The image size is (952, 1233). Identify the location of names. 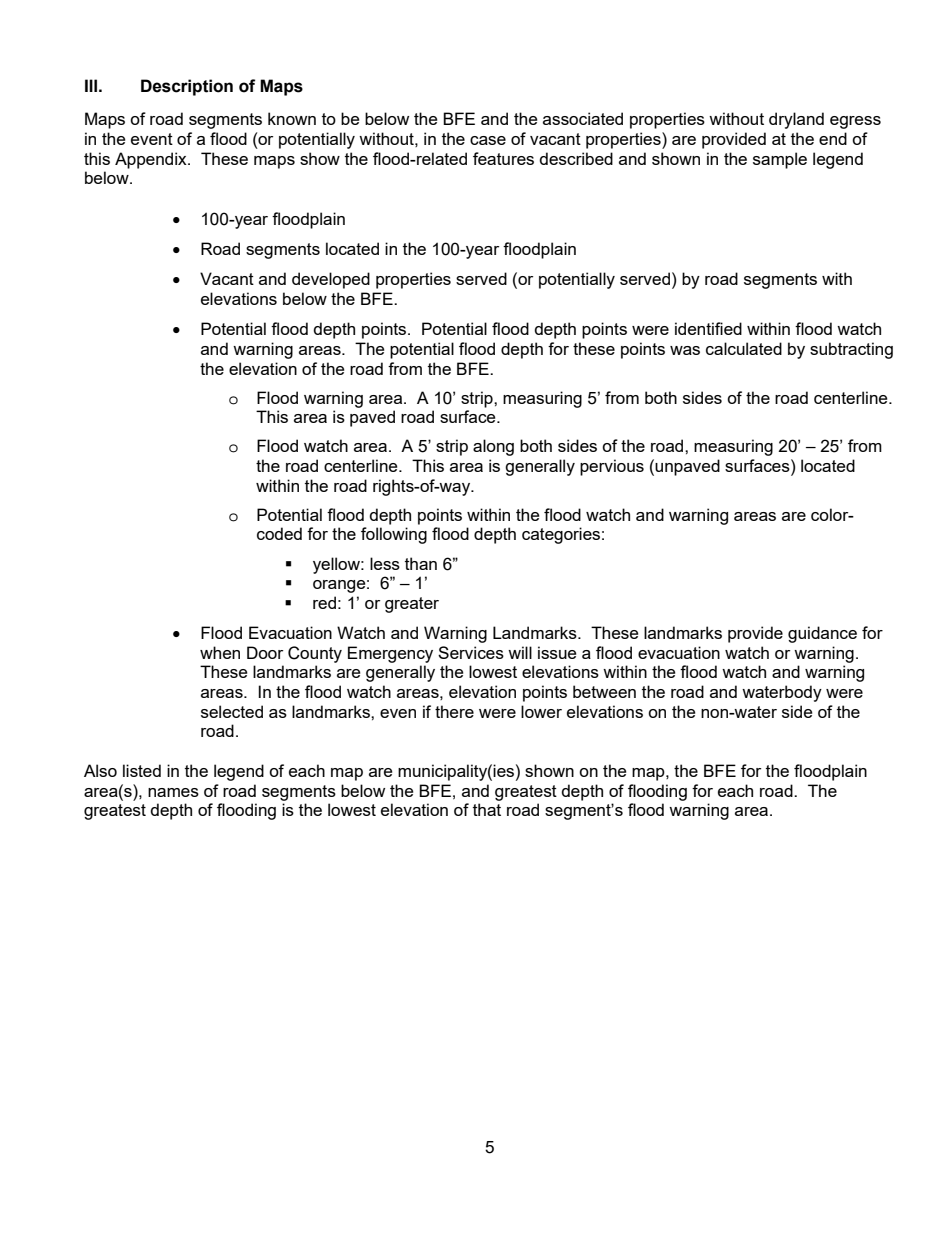
(173, 792).
